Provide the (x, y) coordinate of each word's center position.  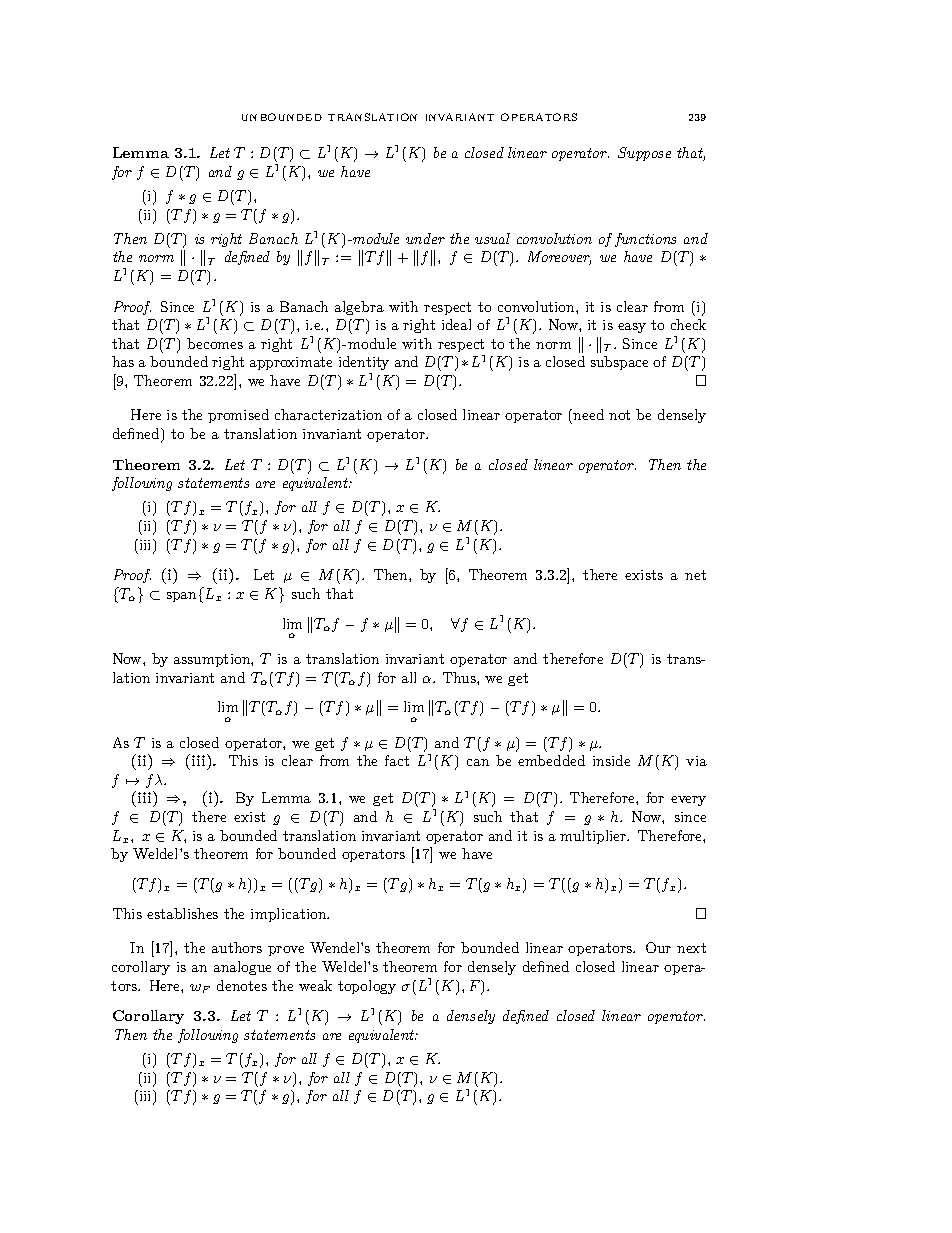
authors (237, 947)
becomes (215, 343)
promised (238, 416)
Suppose (644, 154)
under (425, 238)
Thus (460, 677)
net (695, 575)
